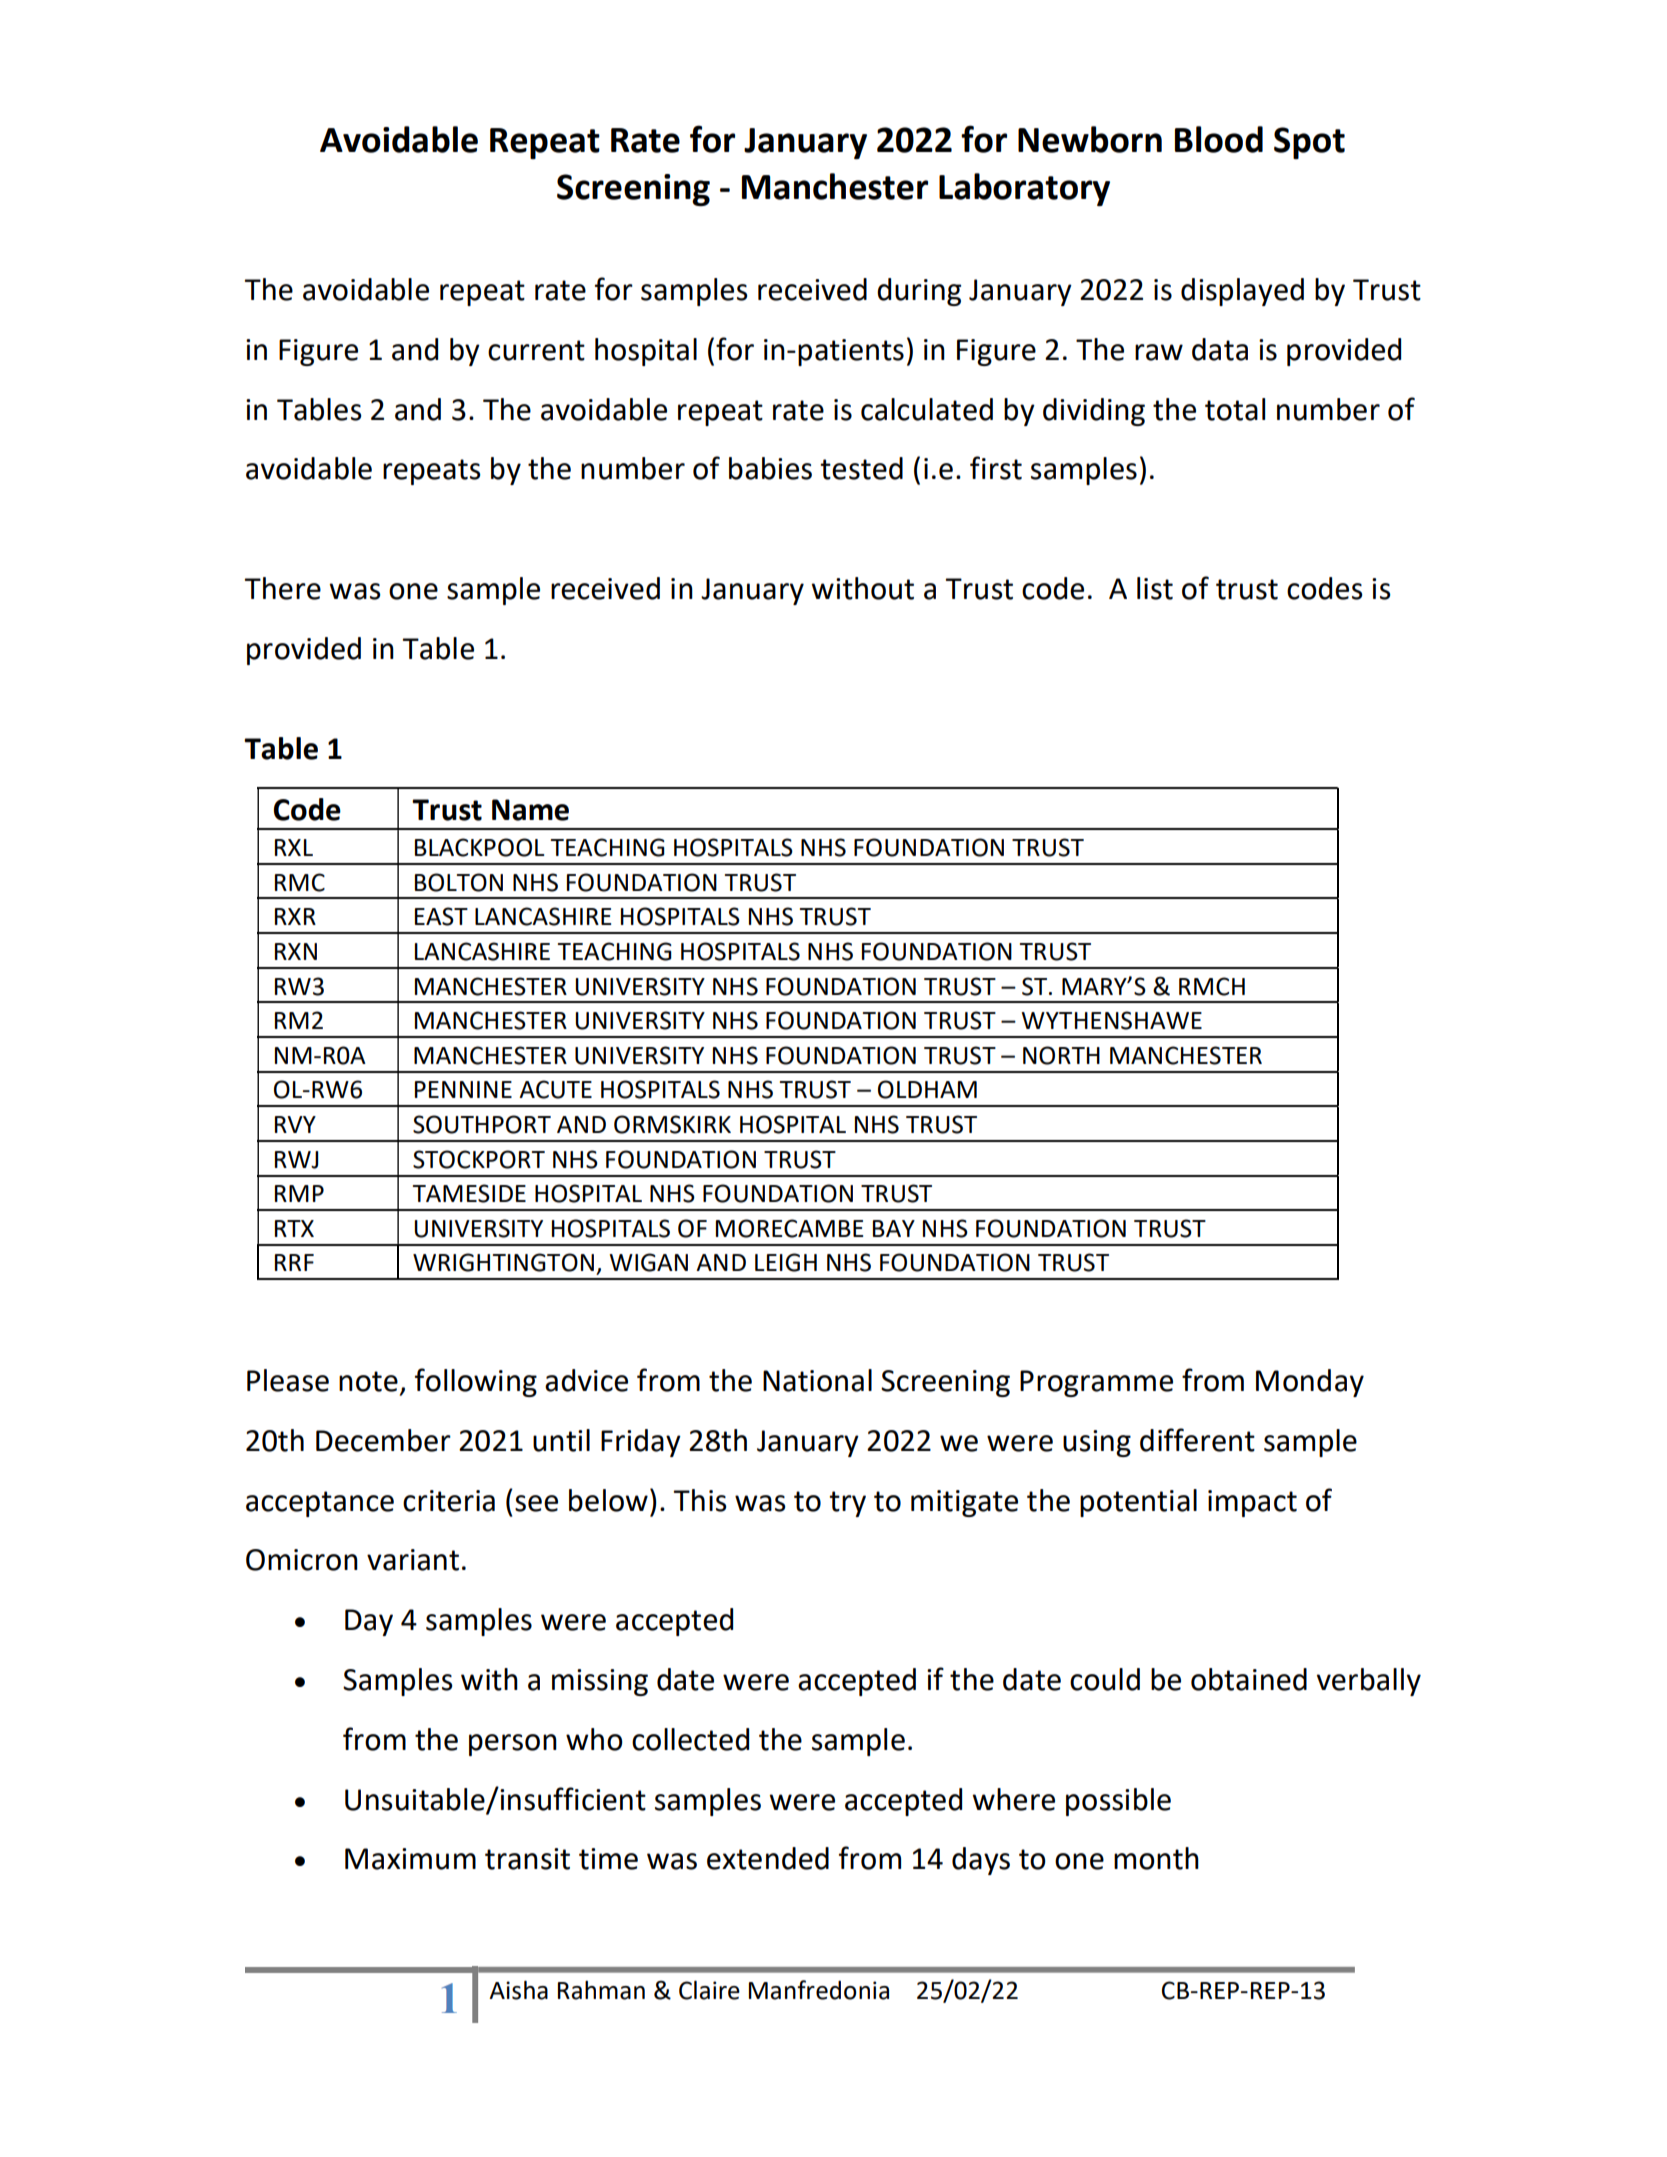 The image size is (1667, 2157). I want to click on current, so click(536, 350).
